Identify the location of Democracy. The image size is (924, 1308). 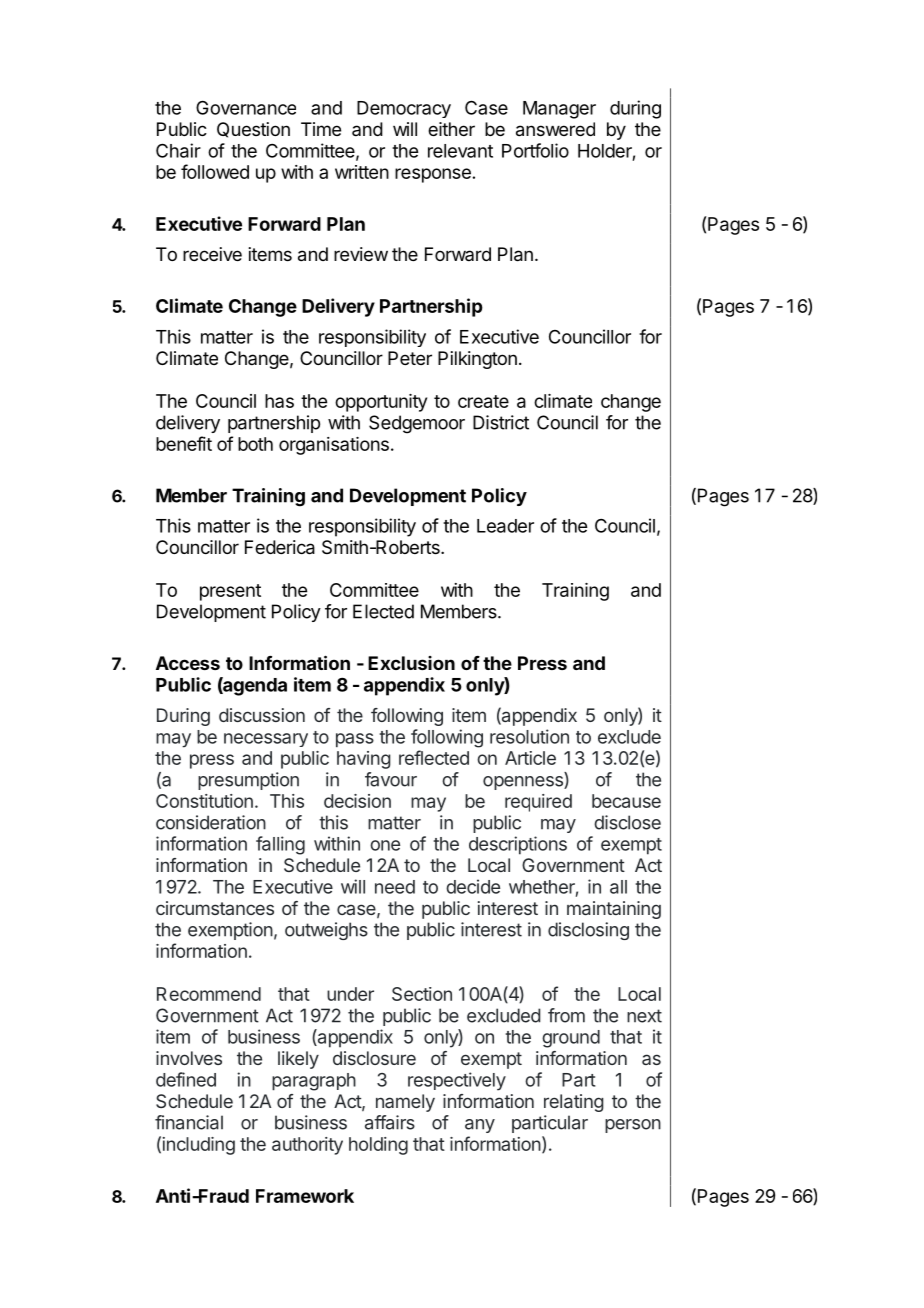
(404, 109).
